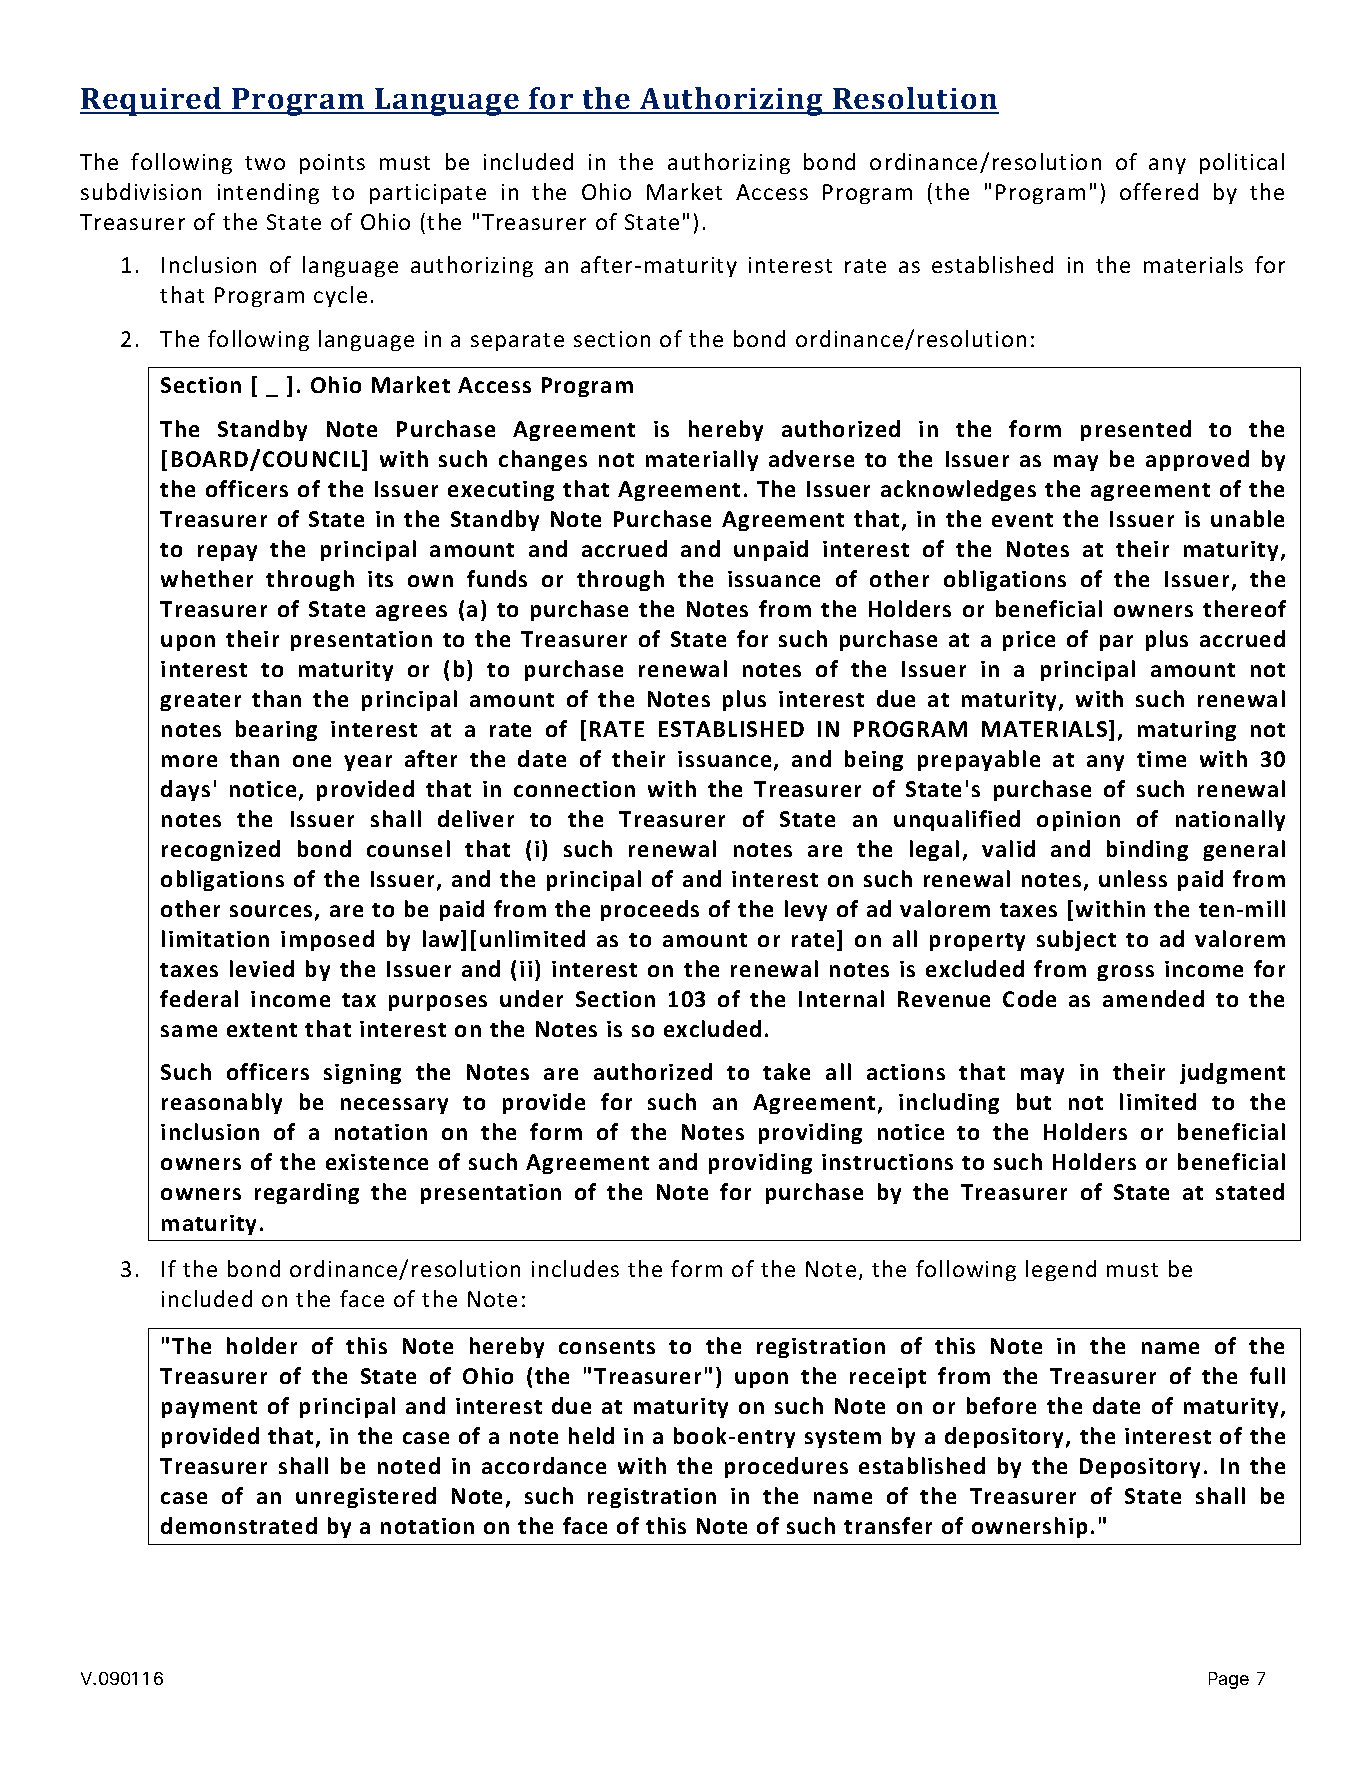  I want to click on offered, so click(1159, 191).
